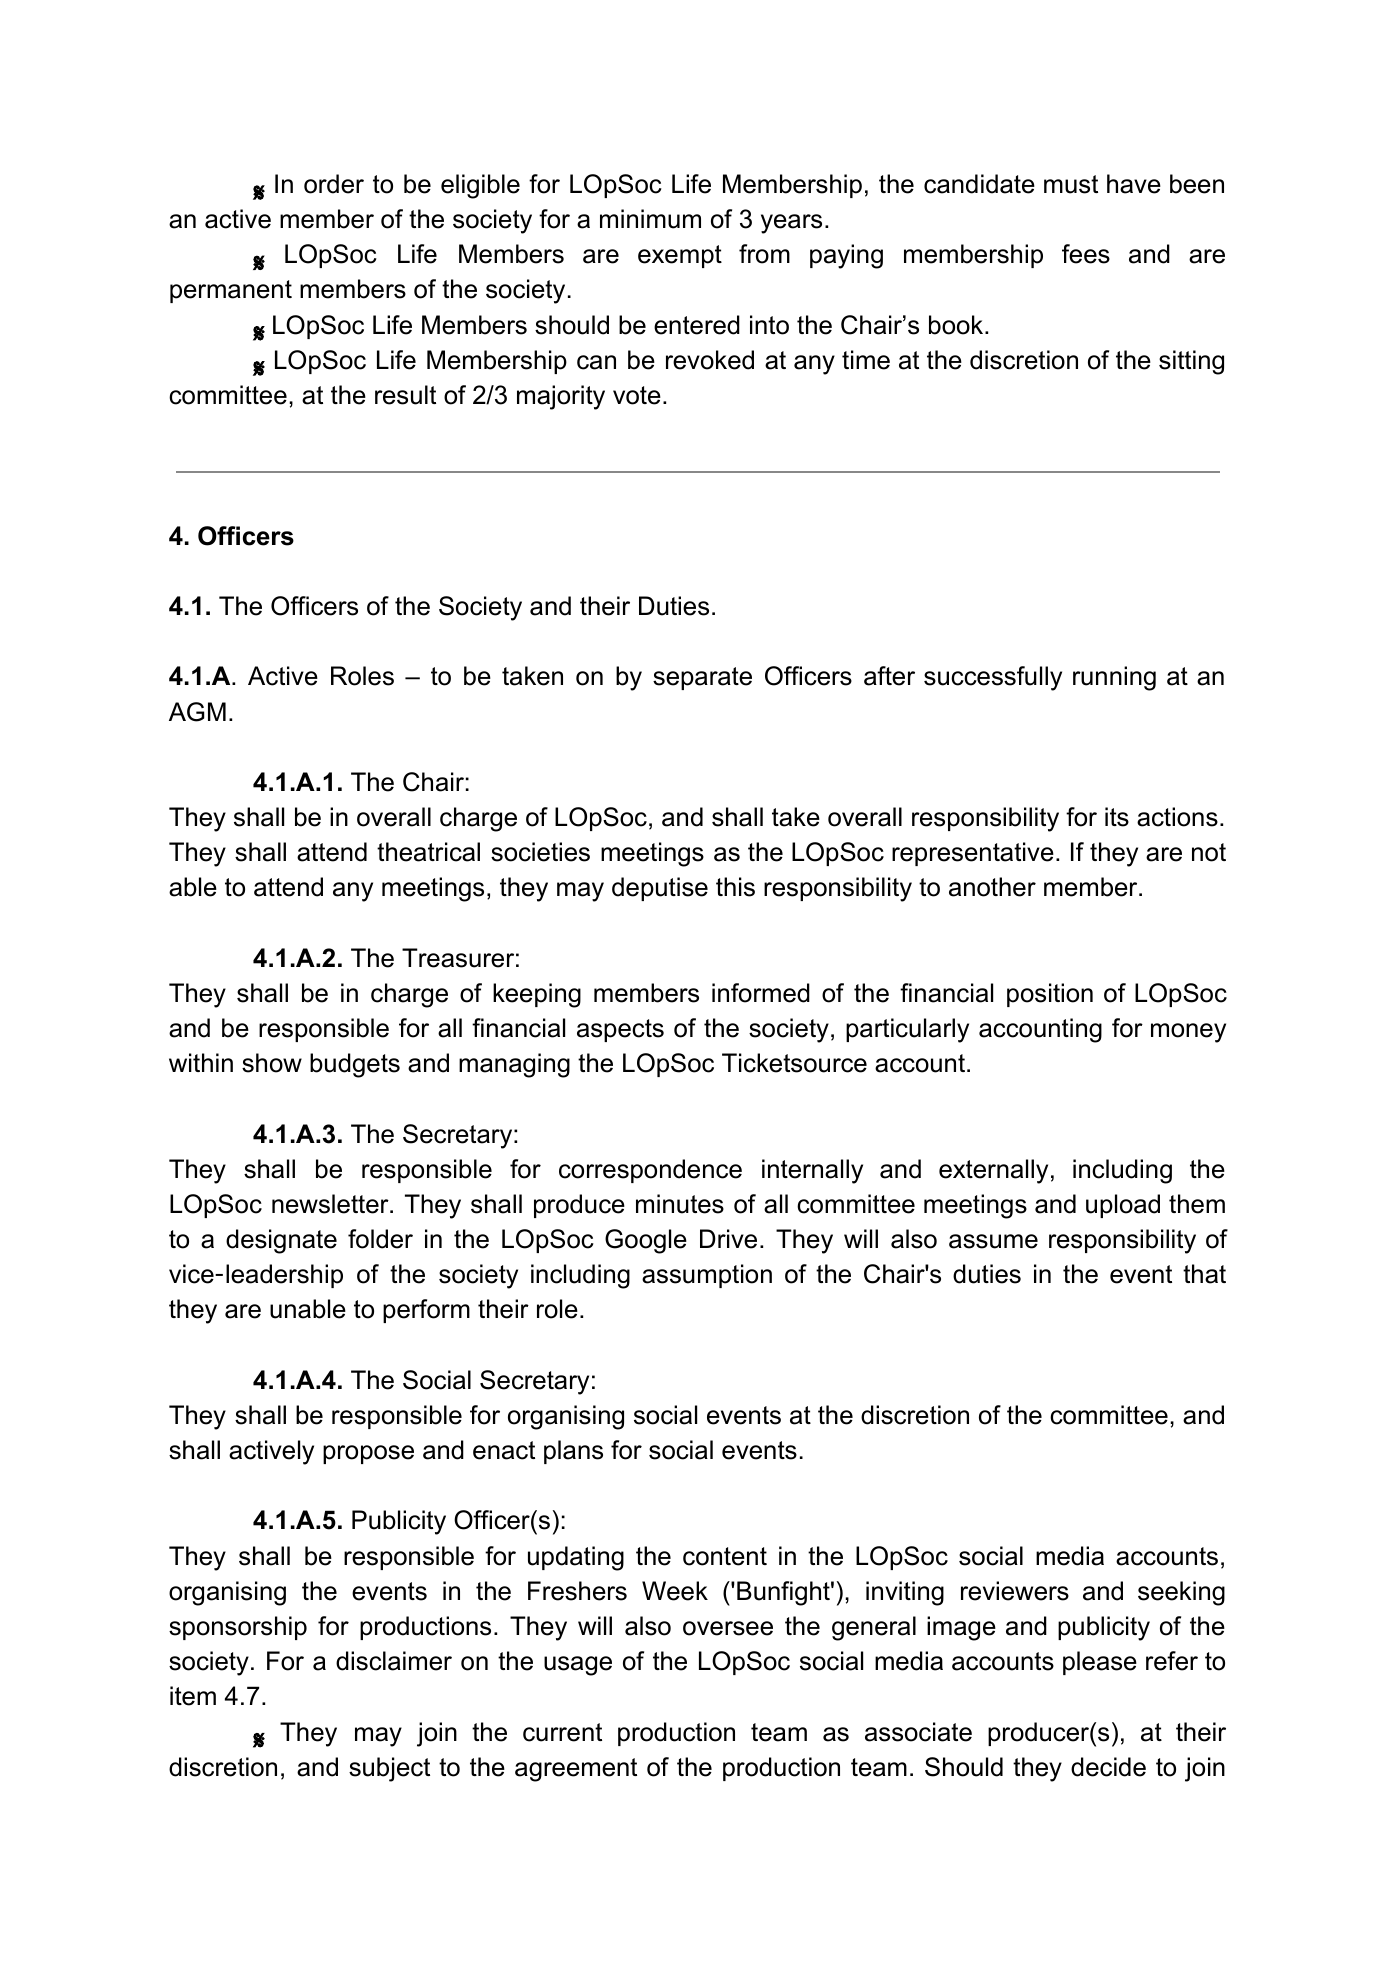 This screenshot has height=1975, width=1396. What do you see at coordinates (680, 256) in the screenshot?
I see `exempt` at bounding box center [680, 256].
